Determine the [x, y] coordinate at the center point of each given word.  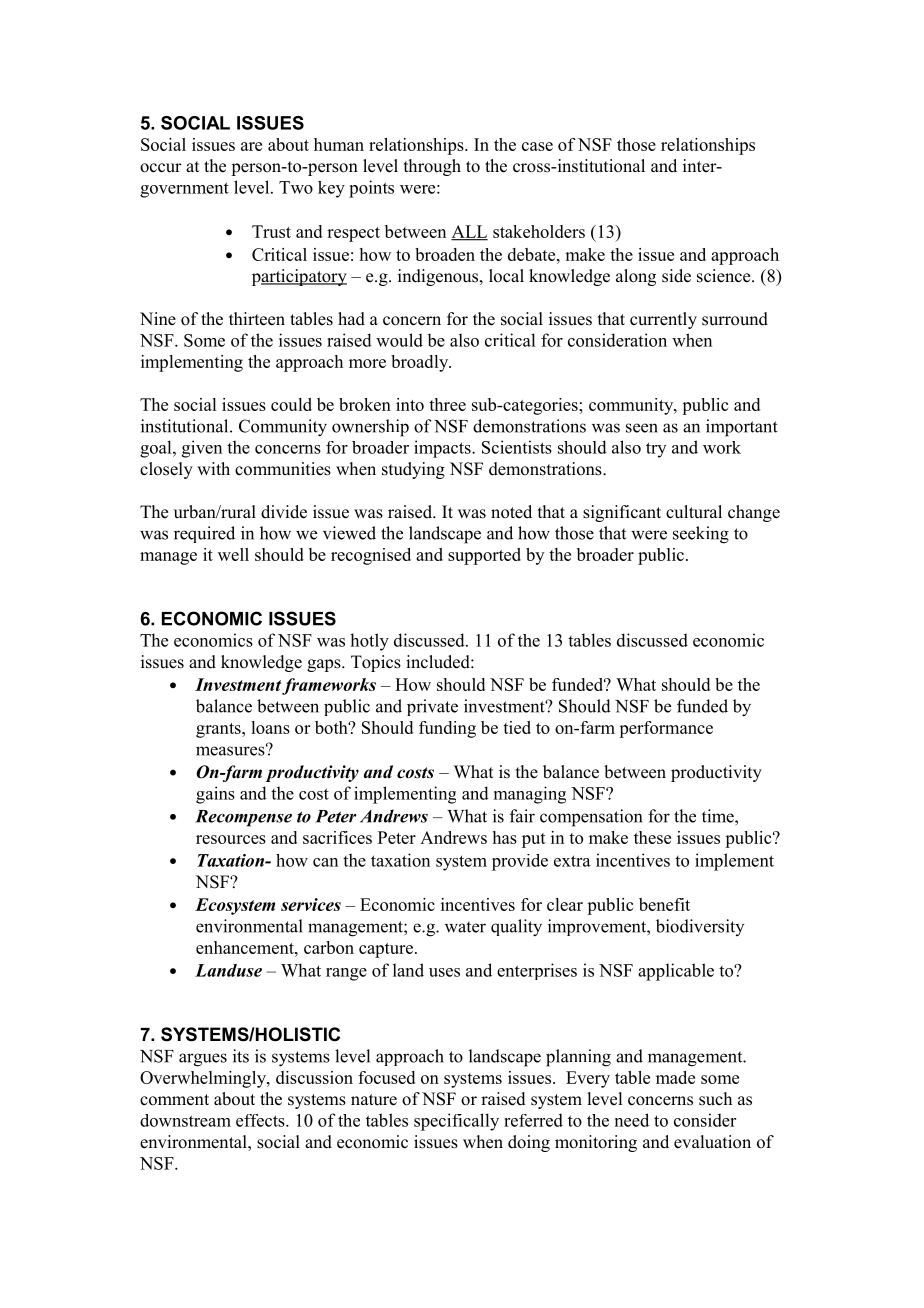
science [725, 276]
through [432, 167]
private [432, 707]
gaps [325, 665]
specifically [456, 1122]
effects [261, 1120]
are [251, 146]
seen [642, 428]
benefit [664, 904]
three [447, 404]
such [715, 1099]
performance [666, 729]
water [465, 927]
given [202, 449]
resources [231, 839]
